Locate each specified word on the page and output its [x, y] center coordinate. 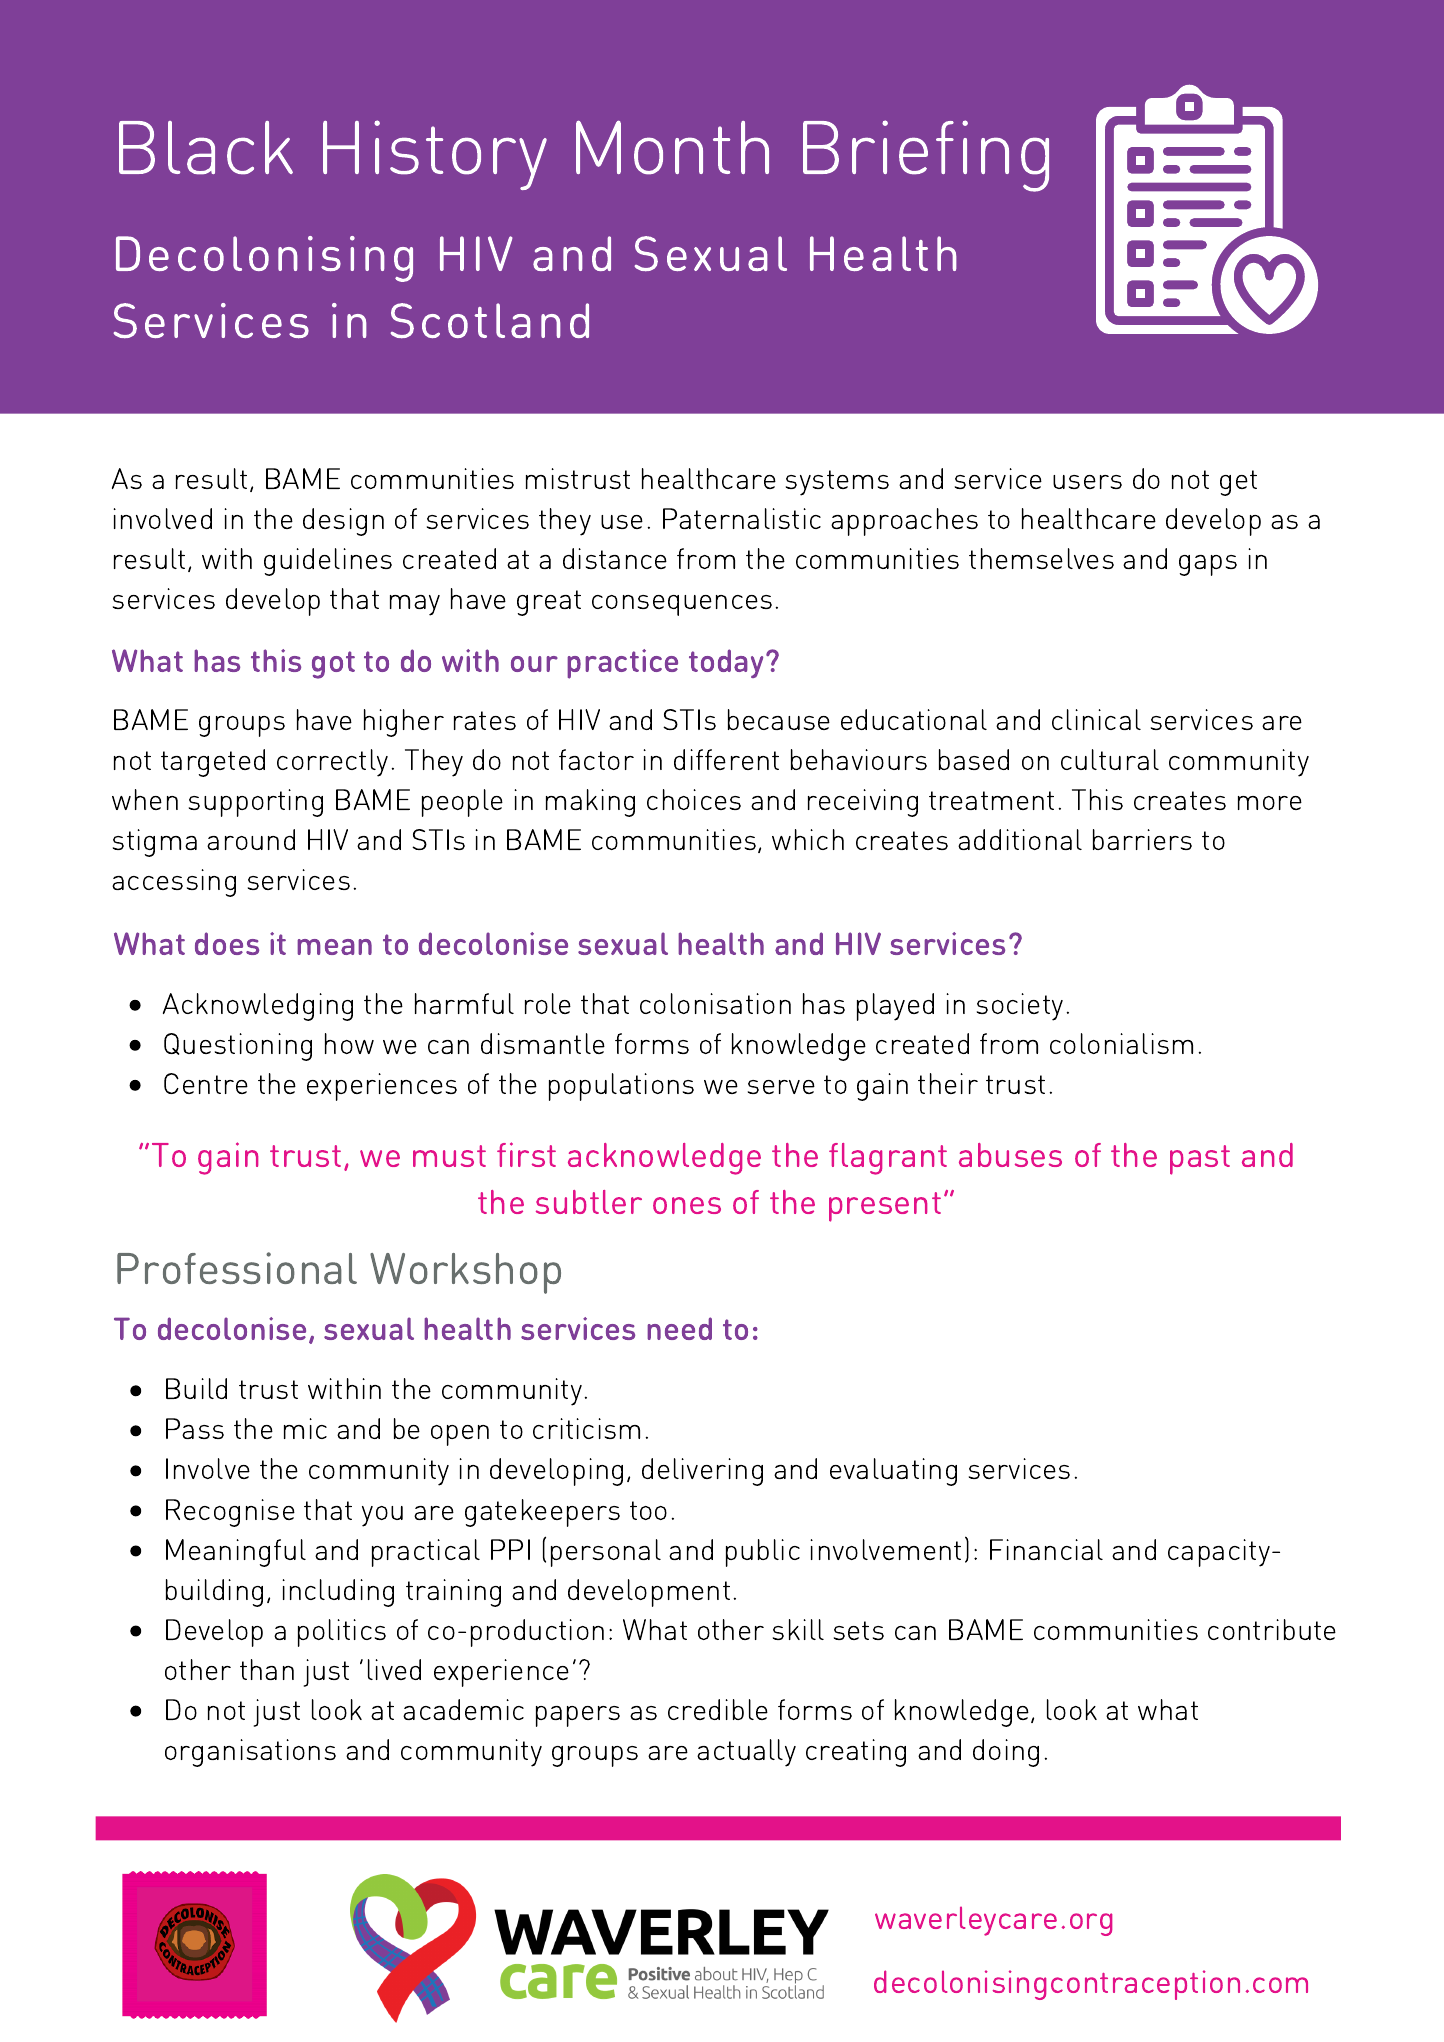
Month [672, 147]
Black [206, 148]
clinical [1096, 719]
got [333, 665]
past [1200, 1160]
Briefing [926, 156]
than [267, 1669]
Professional [237, 1268]
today [726, 663]
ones [687, 1205]
